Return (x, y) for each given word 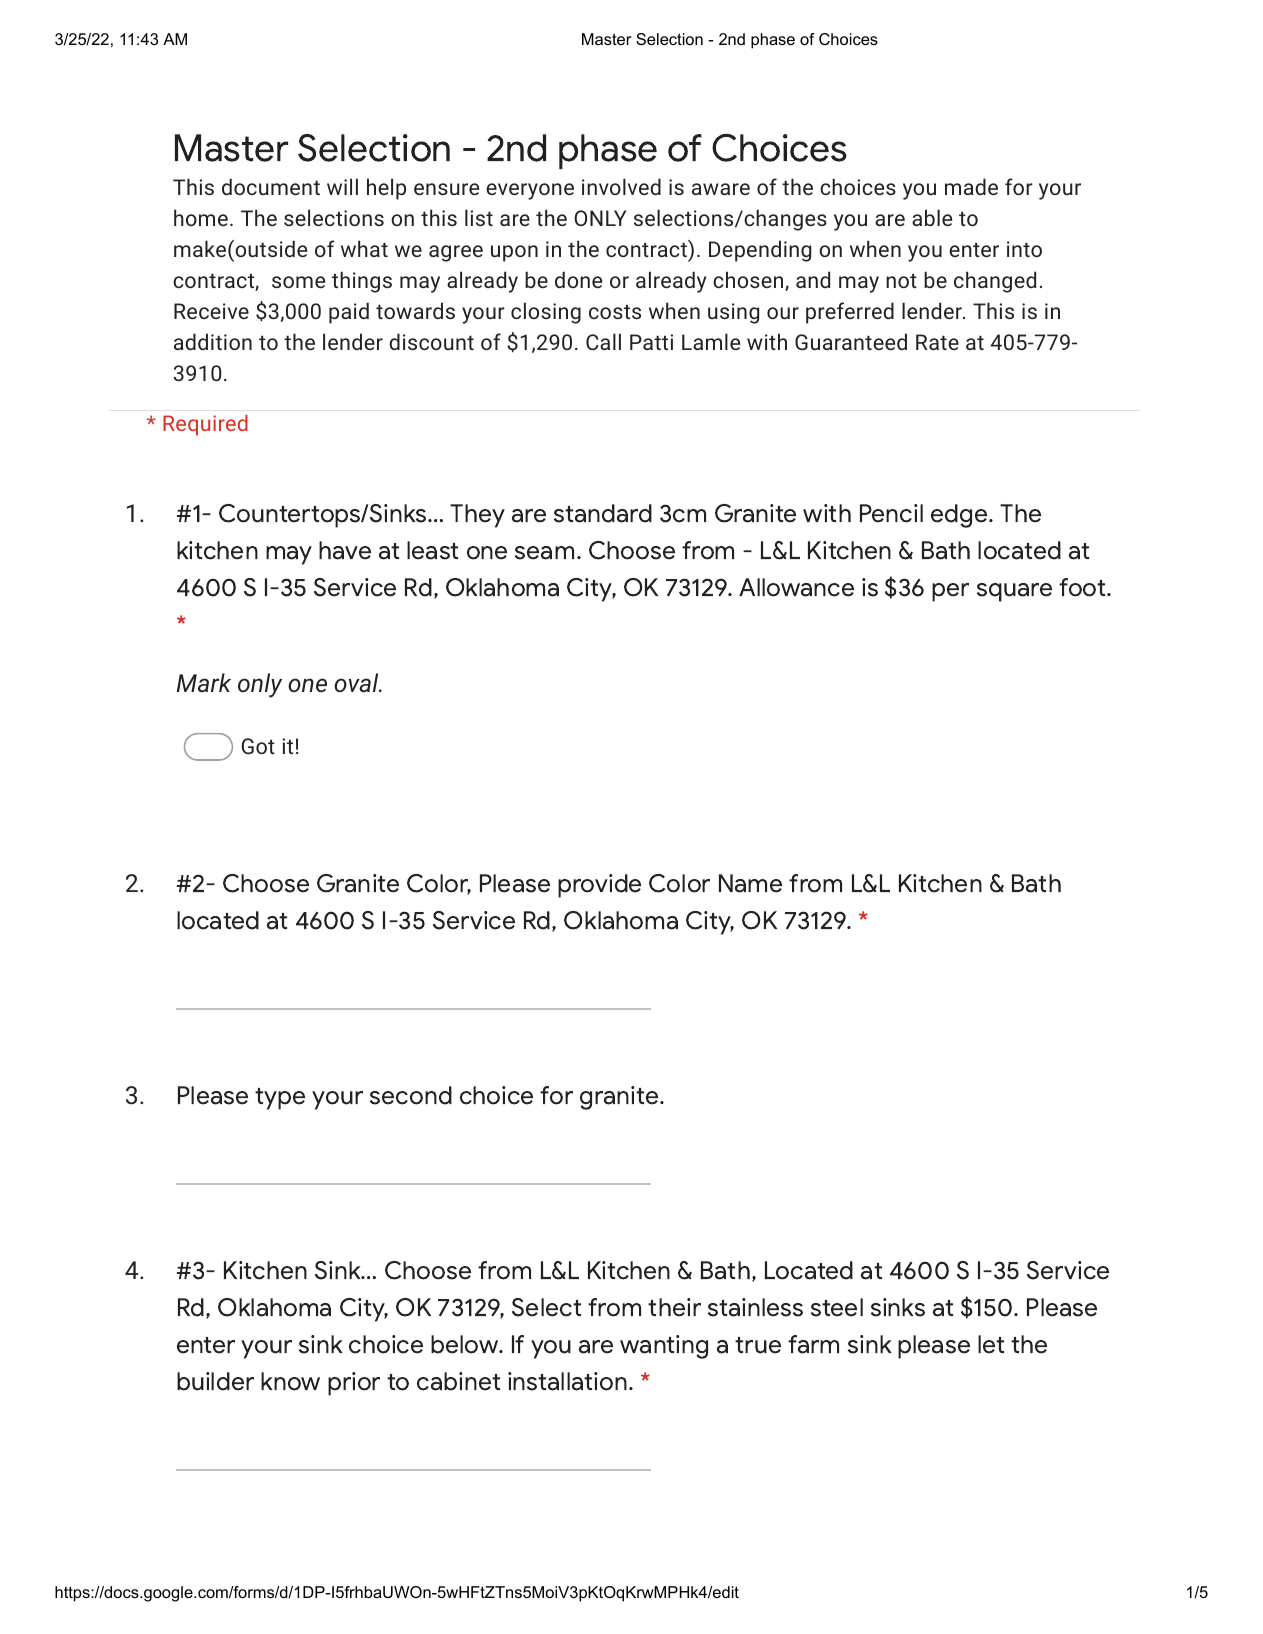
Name (750, 883)
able (932, 217)
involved (621, 186)
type (280, 1099)
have (345, 550)
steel (837, 1307)
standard (603, 513)
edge (960, 516)
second (411, 1095)
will (342, 186)
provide (599, 886)
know (290, 1381)
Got (258, 746)
